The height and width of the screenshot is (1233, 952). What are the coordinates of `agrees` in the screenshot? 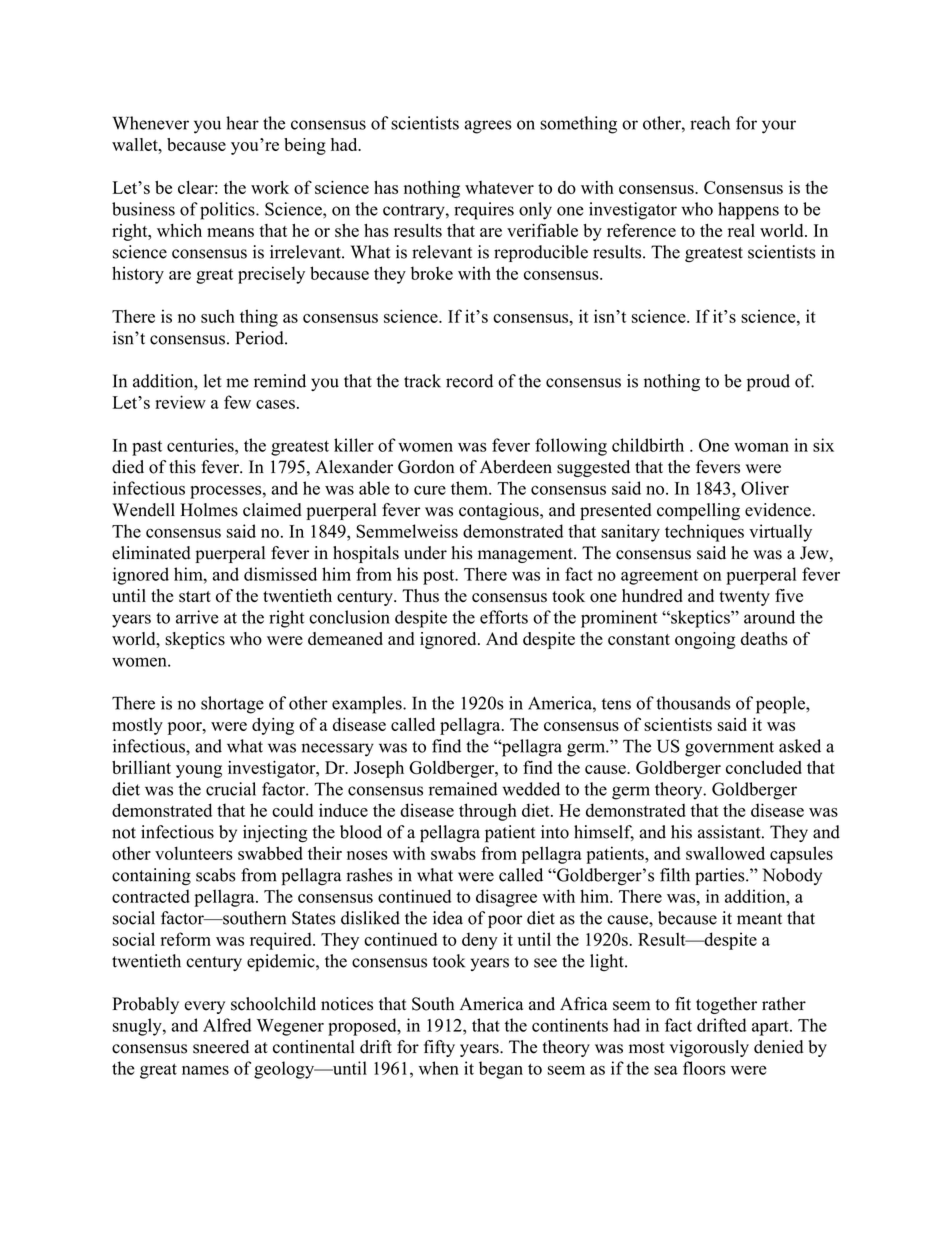 It's located at (488, 127).
